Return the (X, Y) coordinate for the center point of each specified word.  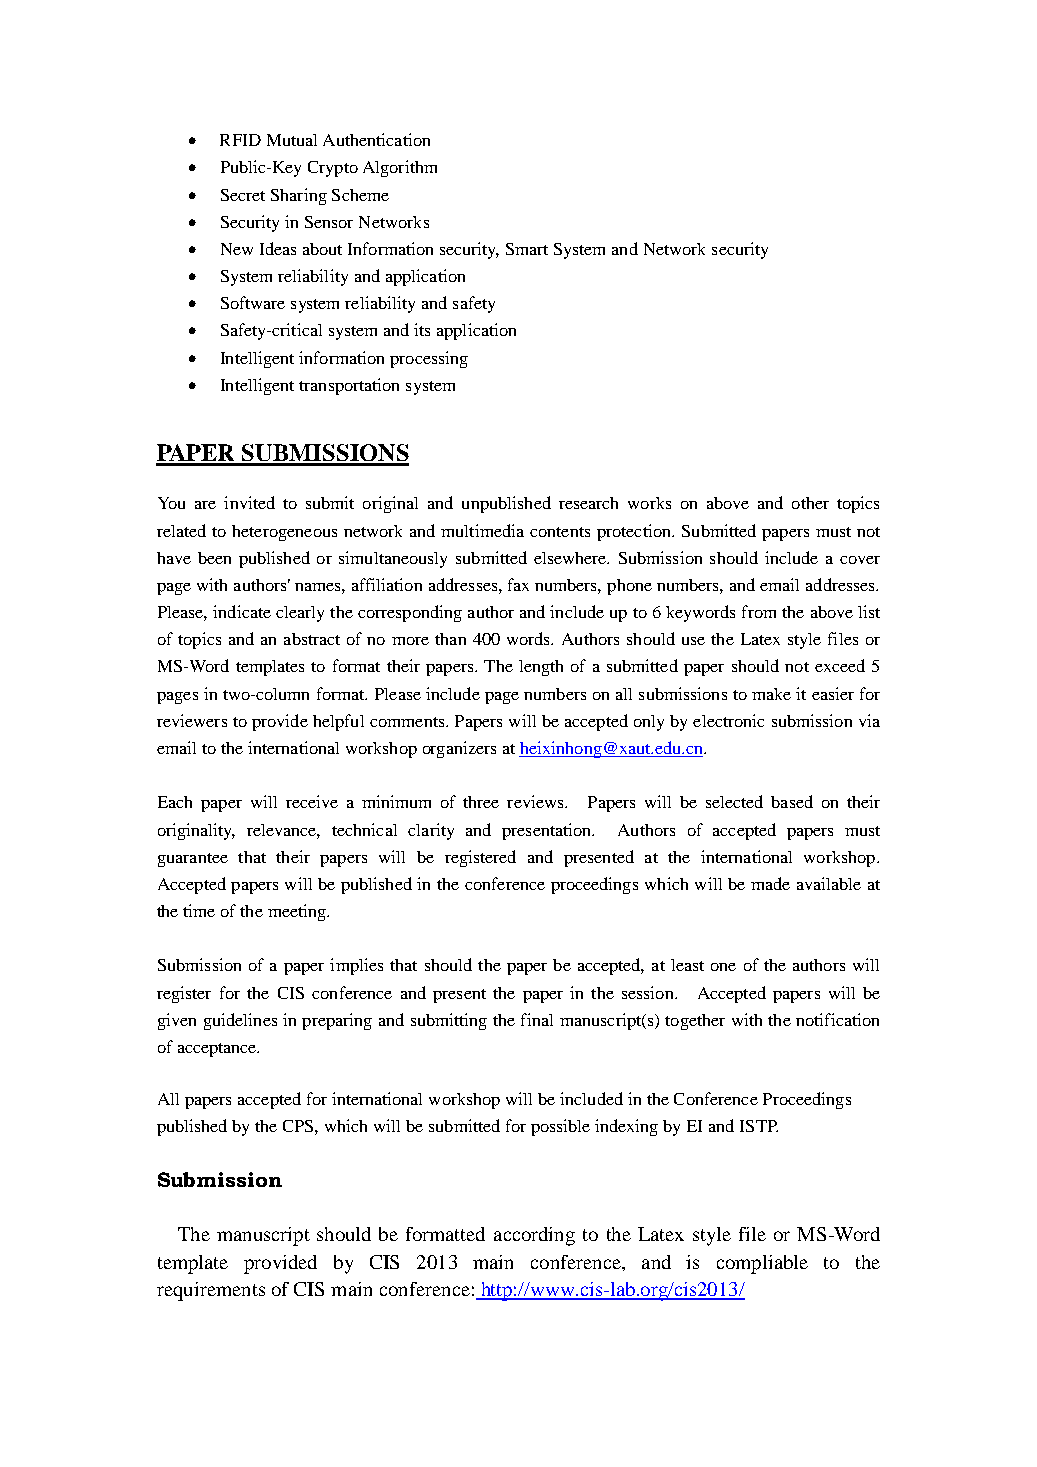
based (792, 801)
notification (837, 1019)
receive (312, 801)
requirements (211, 1291)
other (810, 503)
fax (518, 584)
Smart (527, 249)
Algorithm (400, 168)
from (759, 611)
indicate (242, 611)
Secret (243, 195)
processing (429, 359)
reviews (536, 801)
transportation (349, 386)
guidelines (240, 1021)
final (537, 1019)
